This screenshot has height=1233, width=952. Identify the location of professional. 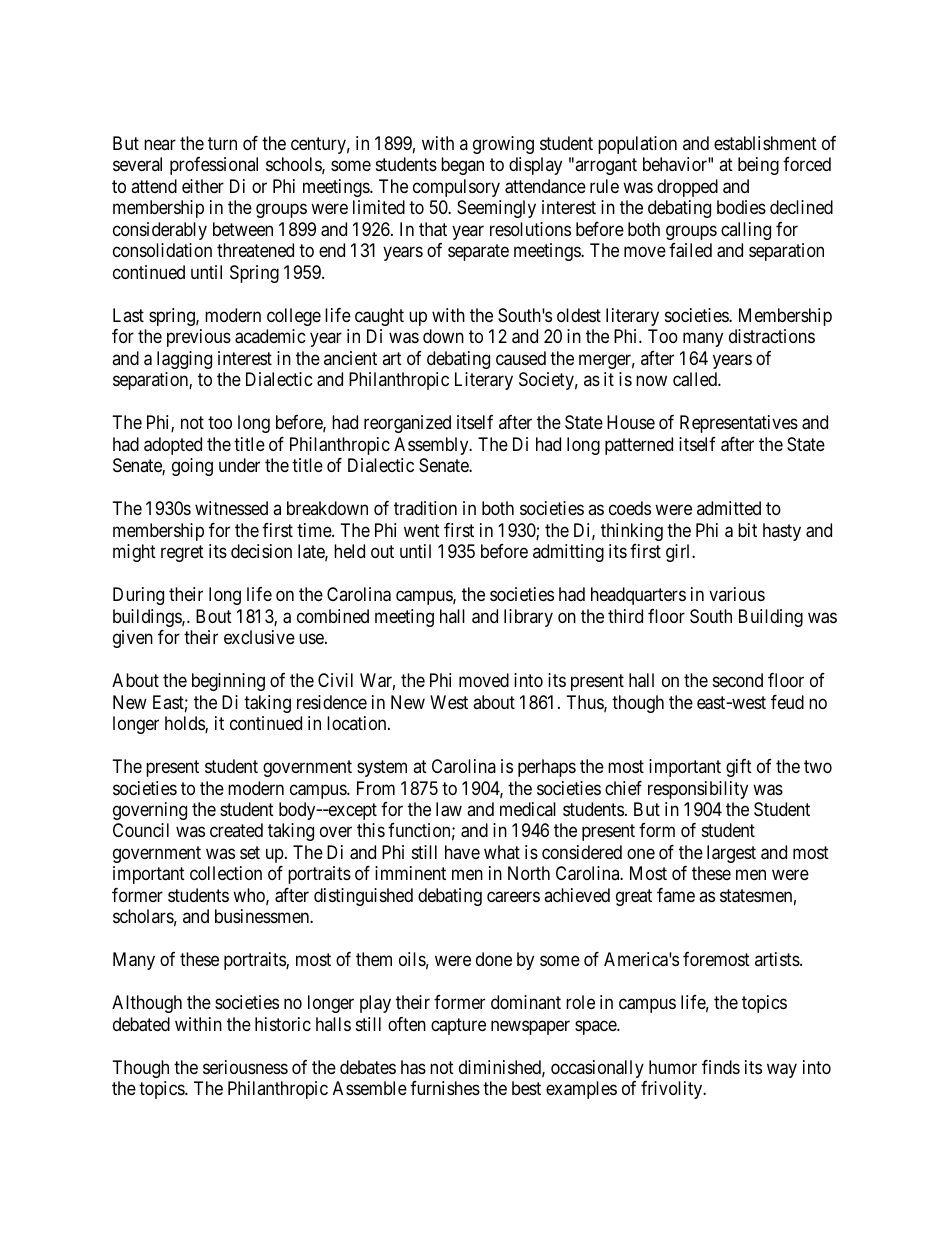
(214, 166).
